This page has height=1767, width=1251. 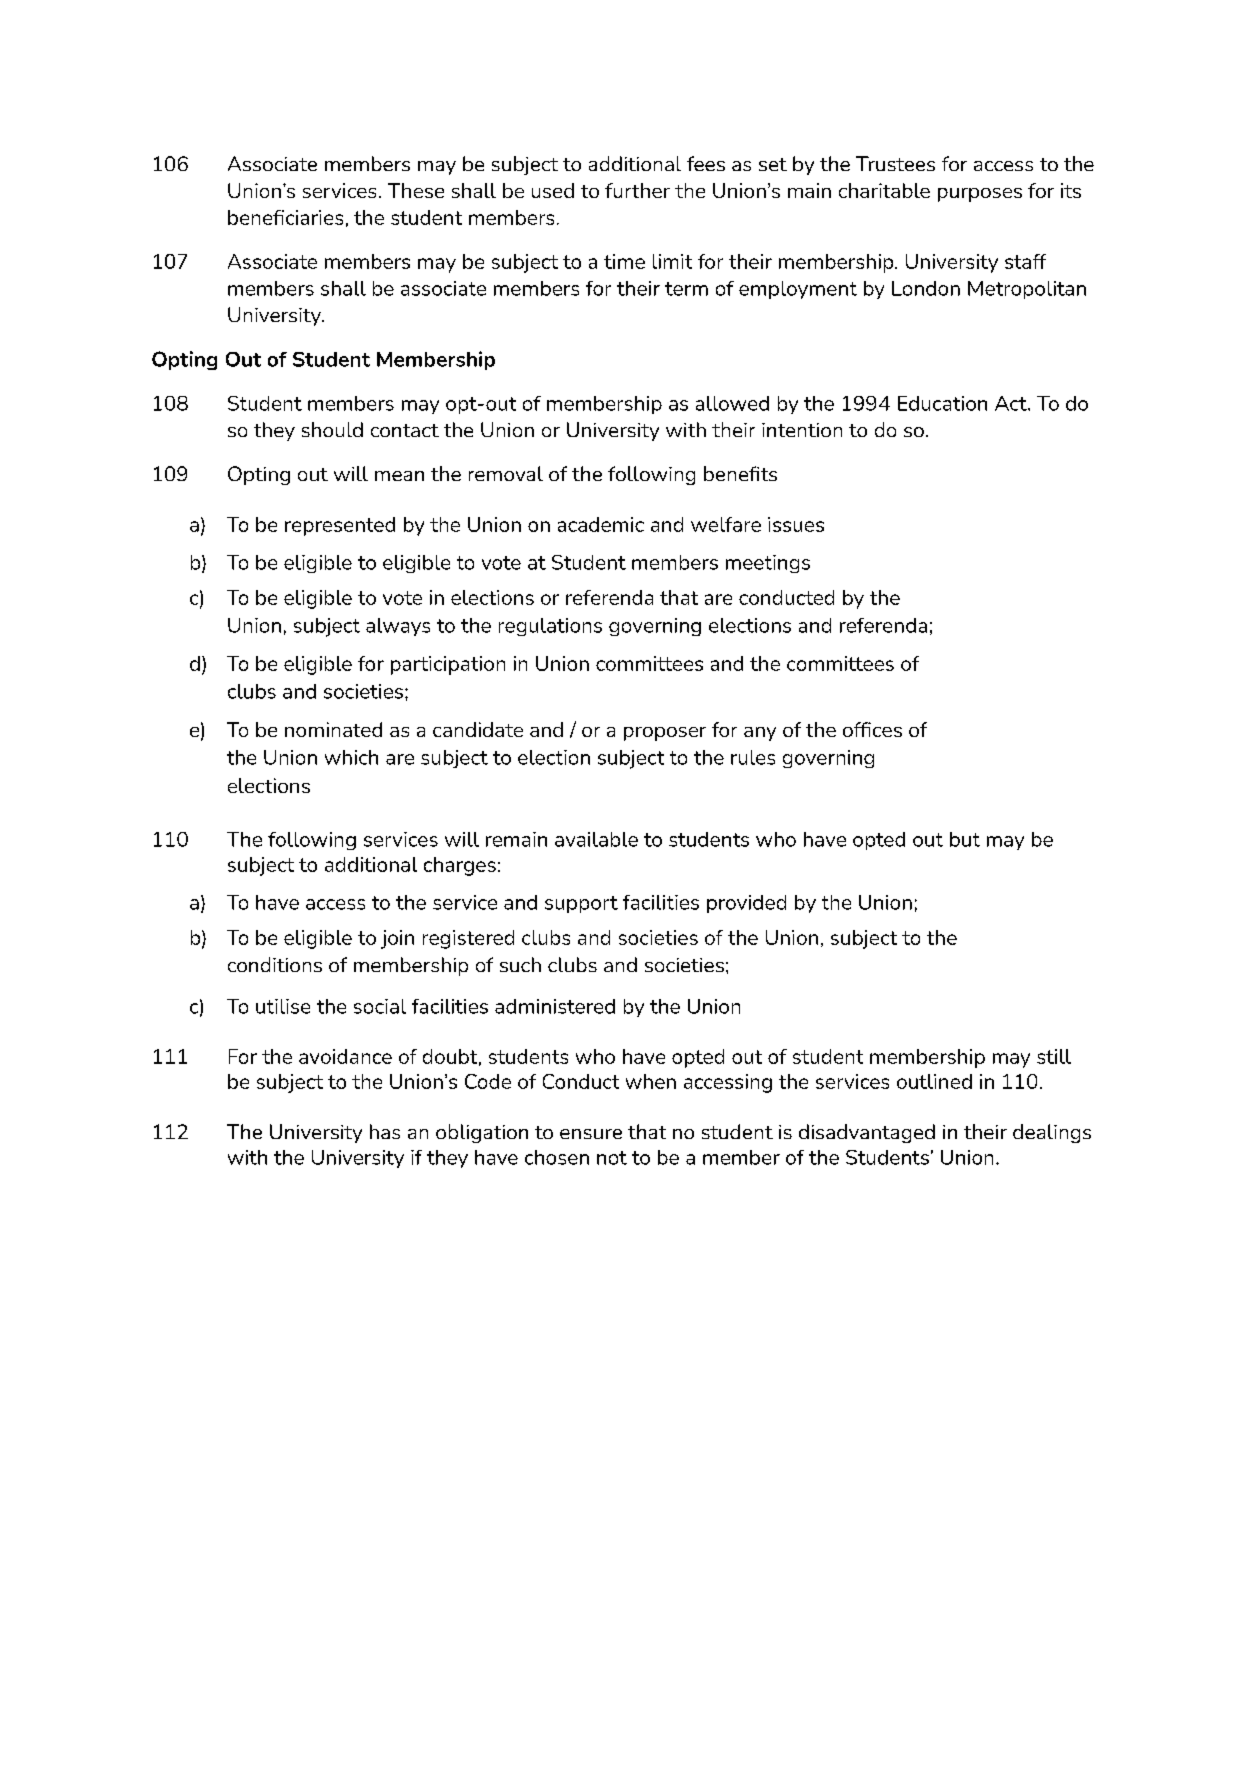 I want to click on purposes, so click(x=980, y=195).
